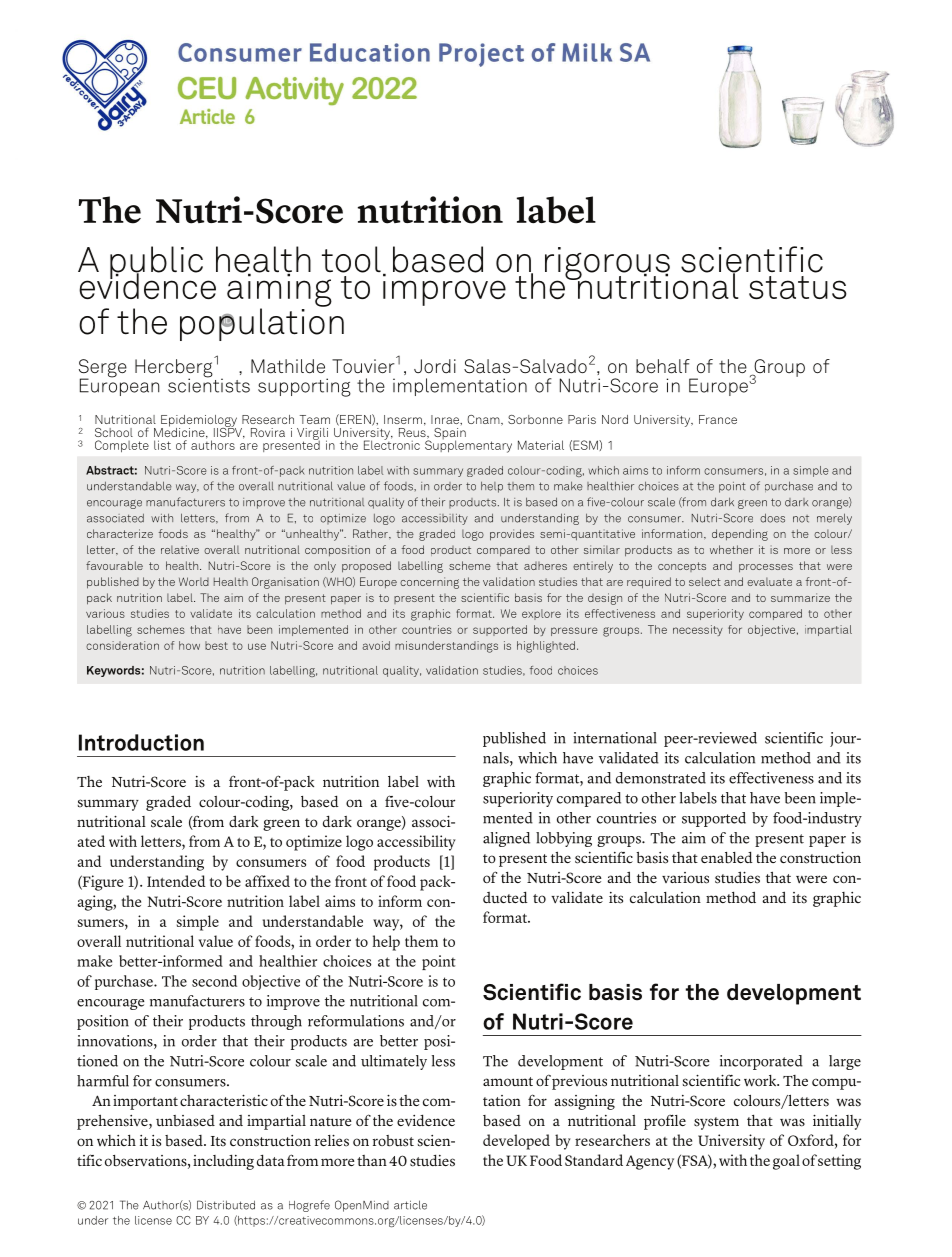 The height and width of the document is (1257, 952). I want to click on international, so click(615, 738).
